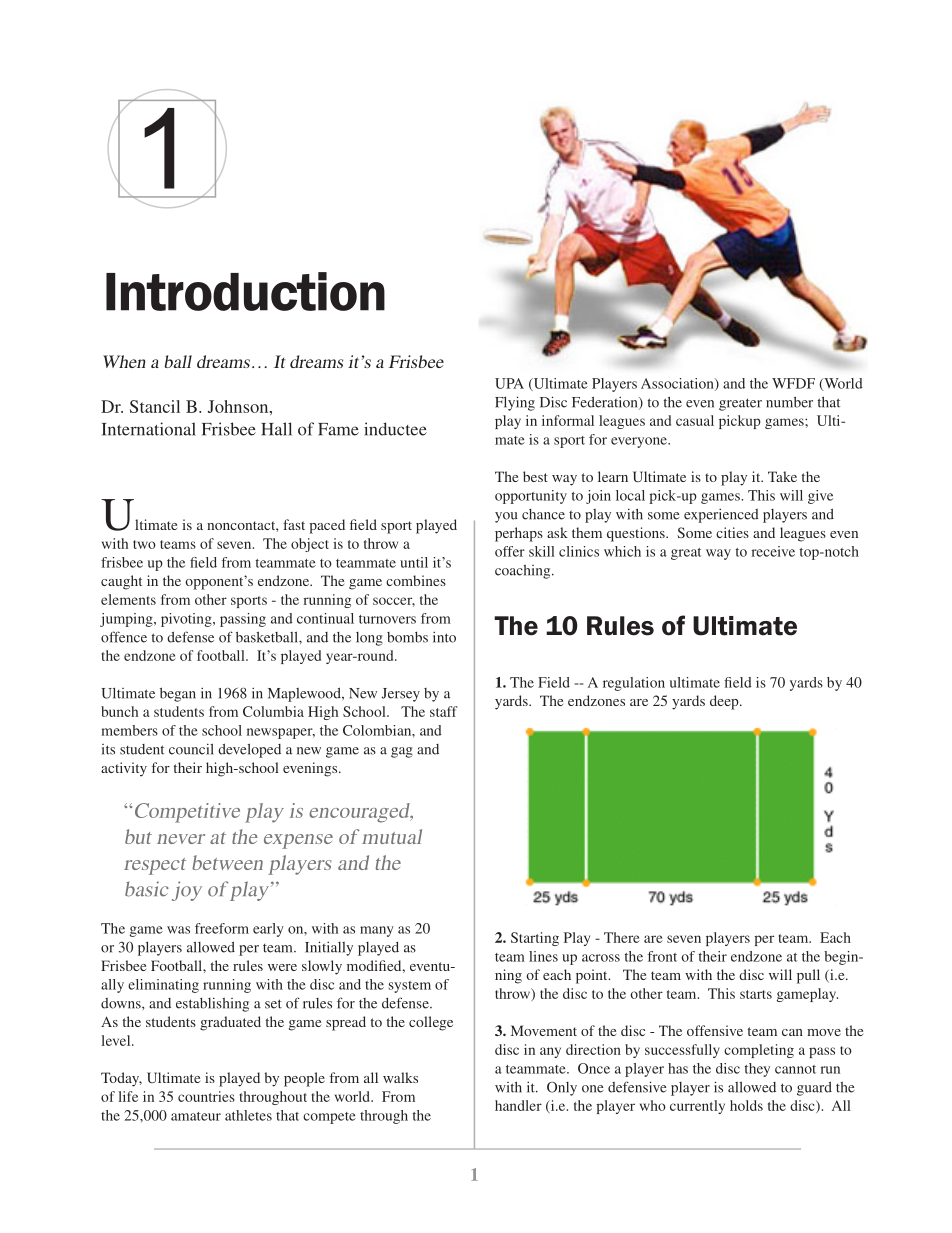 This page has height=1233, width=952. Describe the element at coordinates (789, 402) in the page. I see `number` at that location.
